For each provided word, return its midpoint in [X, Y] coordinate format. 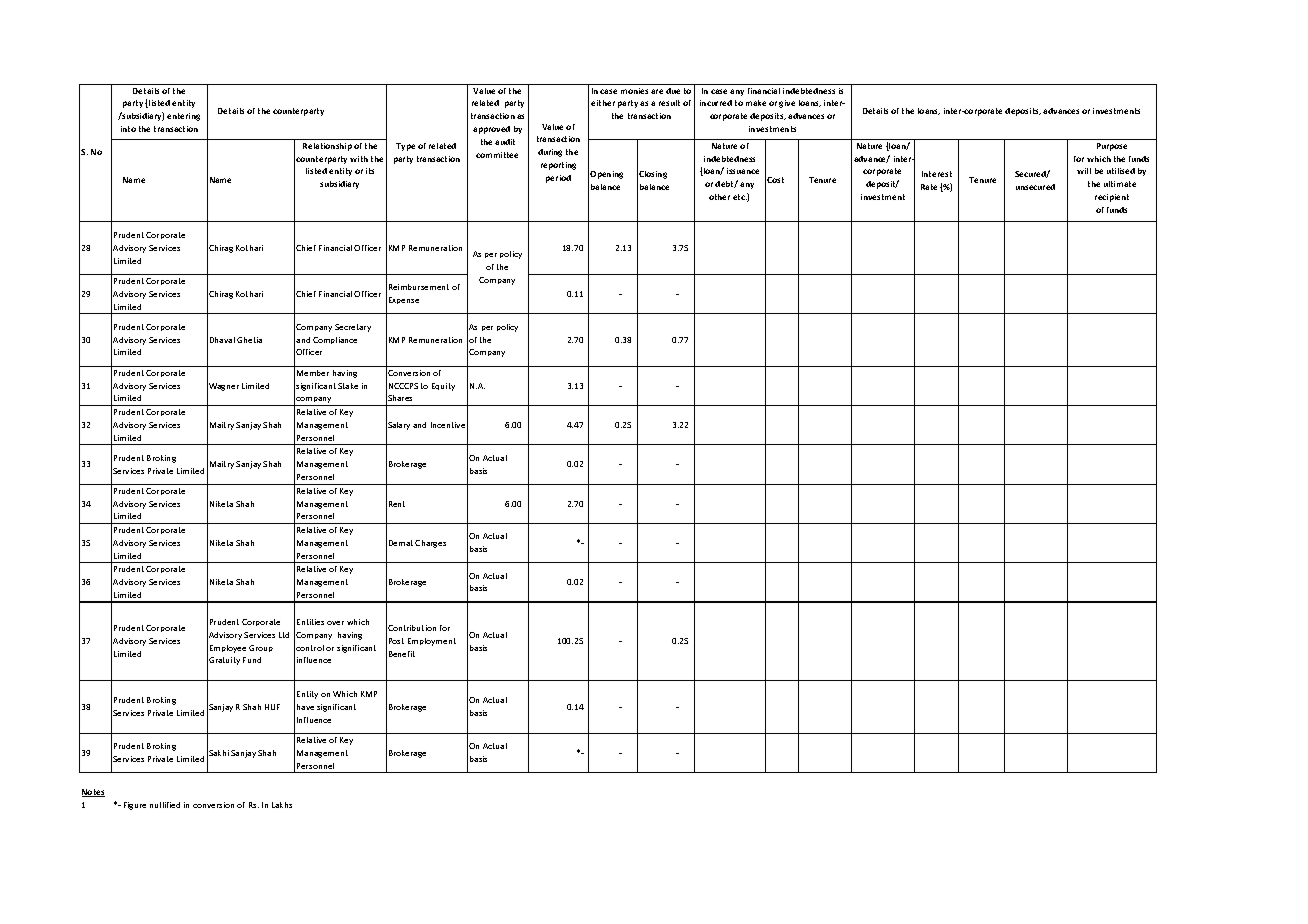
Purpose [1112, 147]
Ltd [284, 635]
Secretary [353, 328]
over [335, 623]
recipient [1112, 198]
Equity [443, 387]
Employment [432, 642]
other [719, 197]
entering [183, 117]
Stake [348, 386]
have [305, 707]
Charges [430, 544]
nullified [165, 805]
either [603, 103]
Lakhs [282, 805]
